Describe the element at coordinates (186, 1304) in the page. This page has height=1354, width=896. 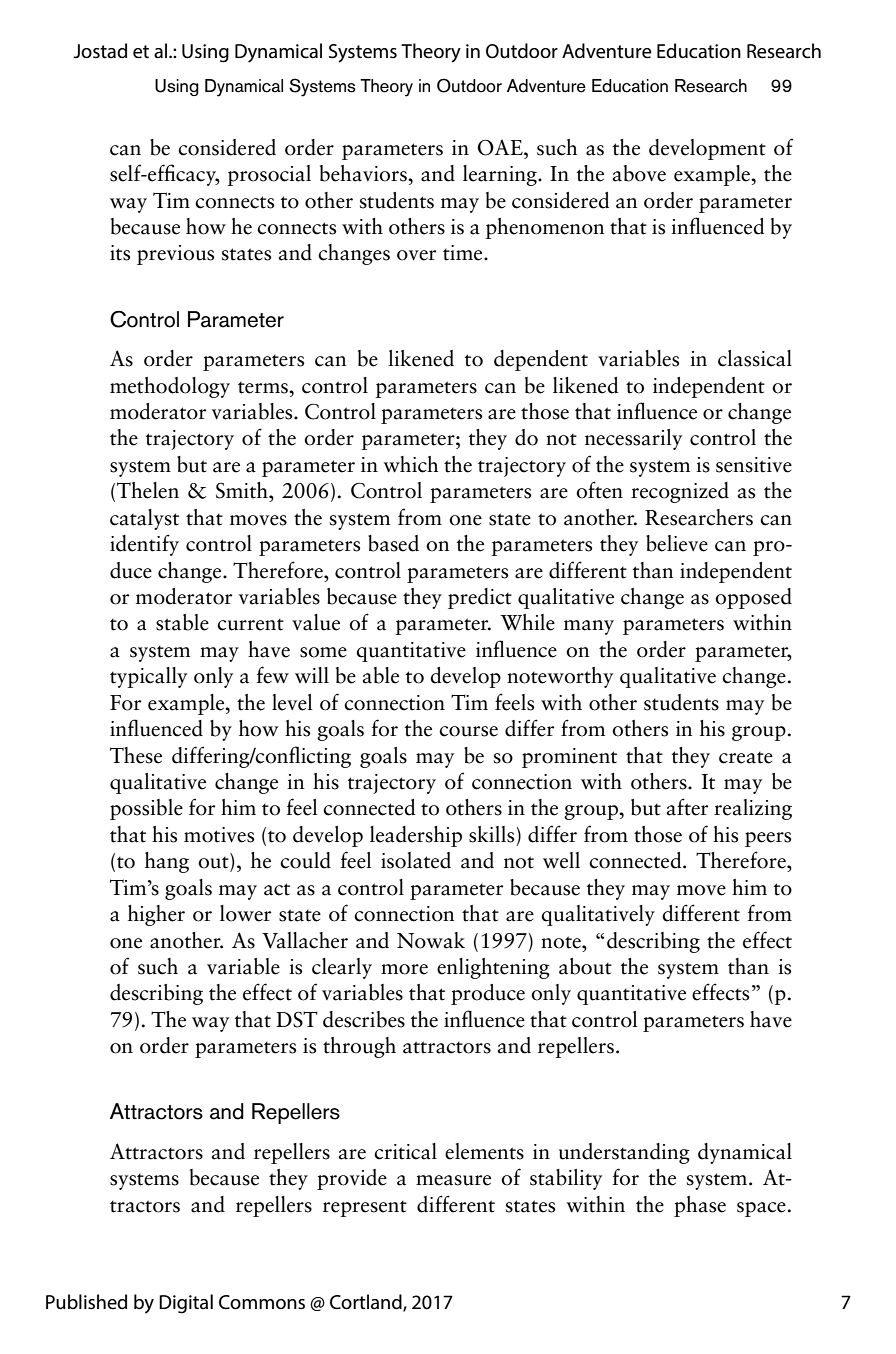
I see `Digital` at that location.
